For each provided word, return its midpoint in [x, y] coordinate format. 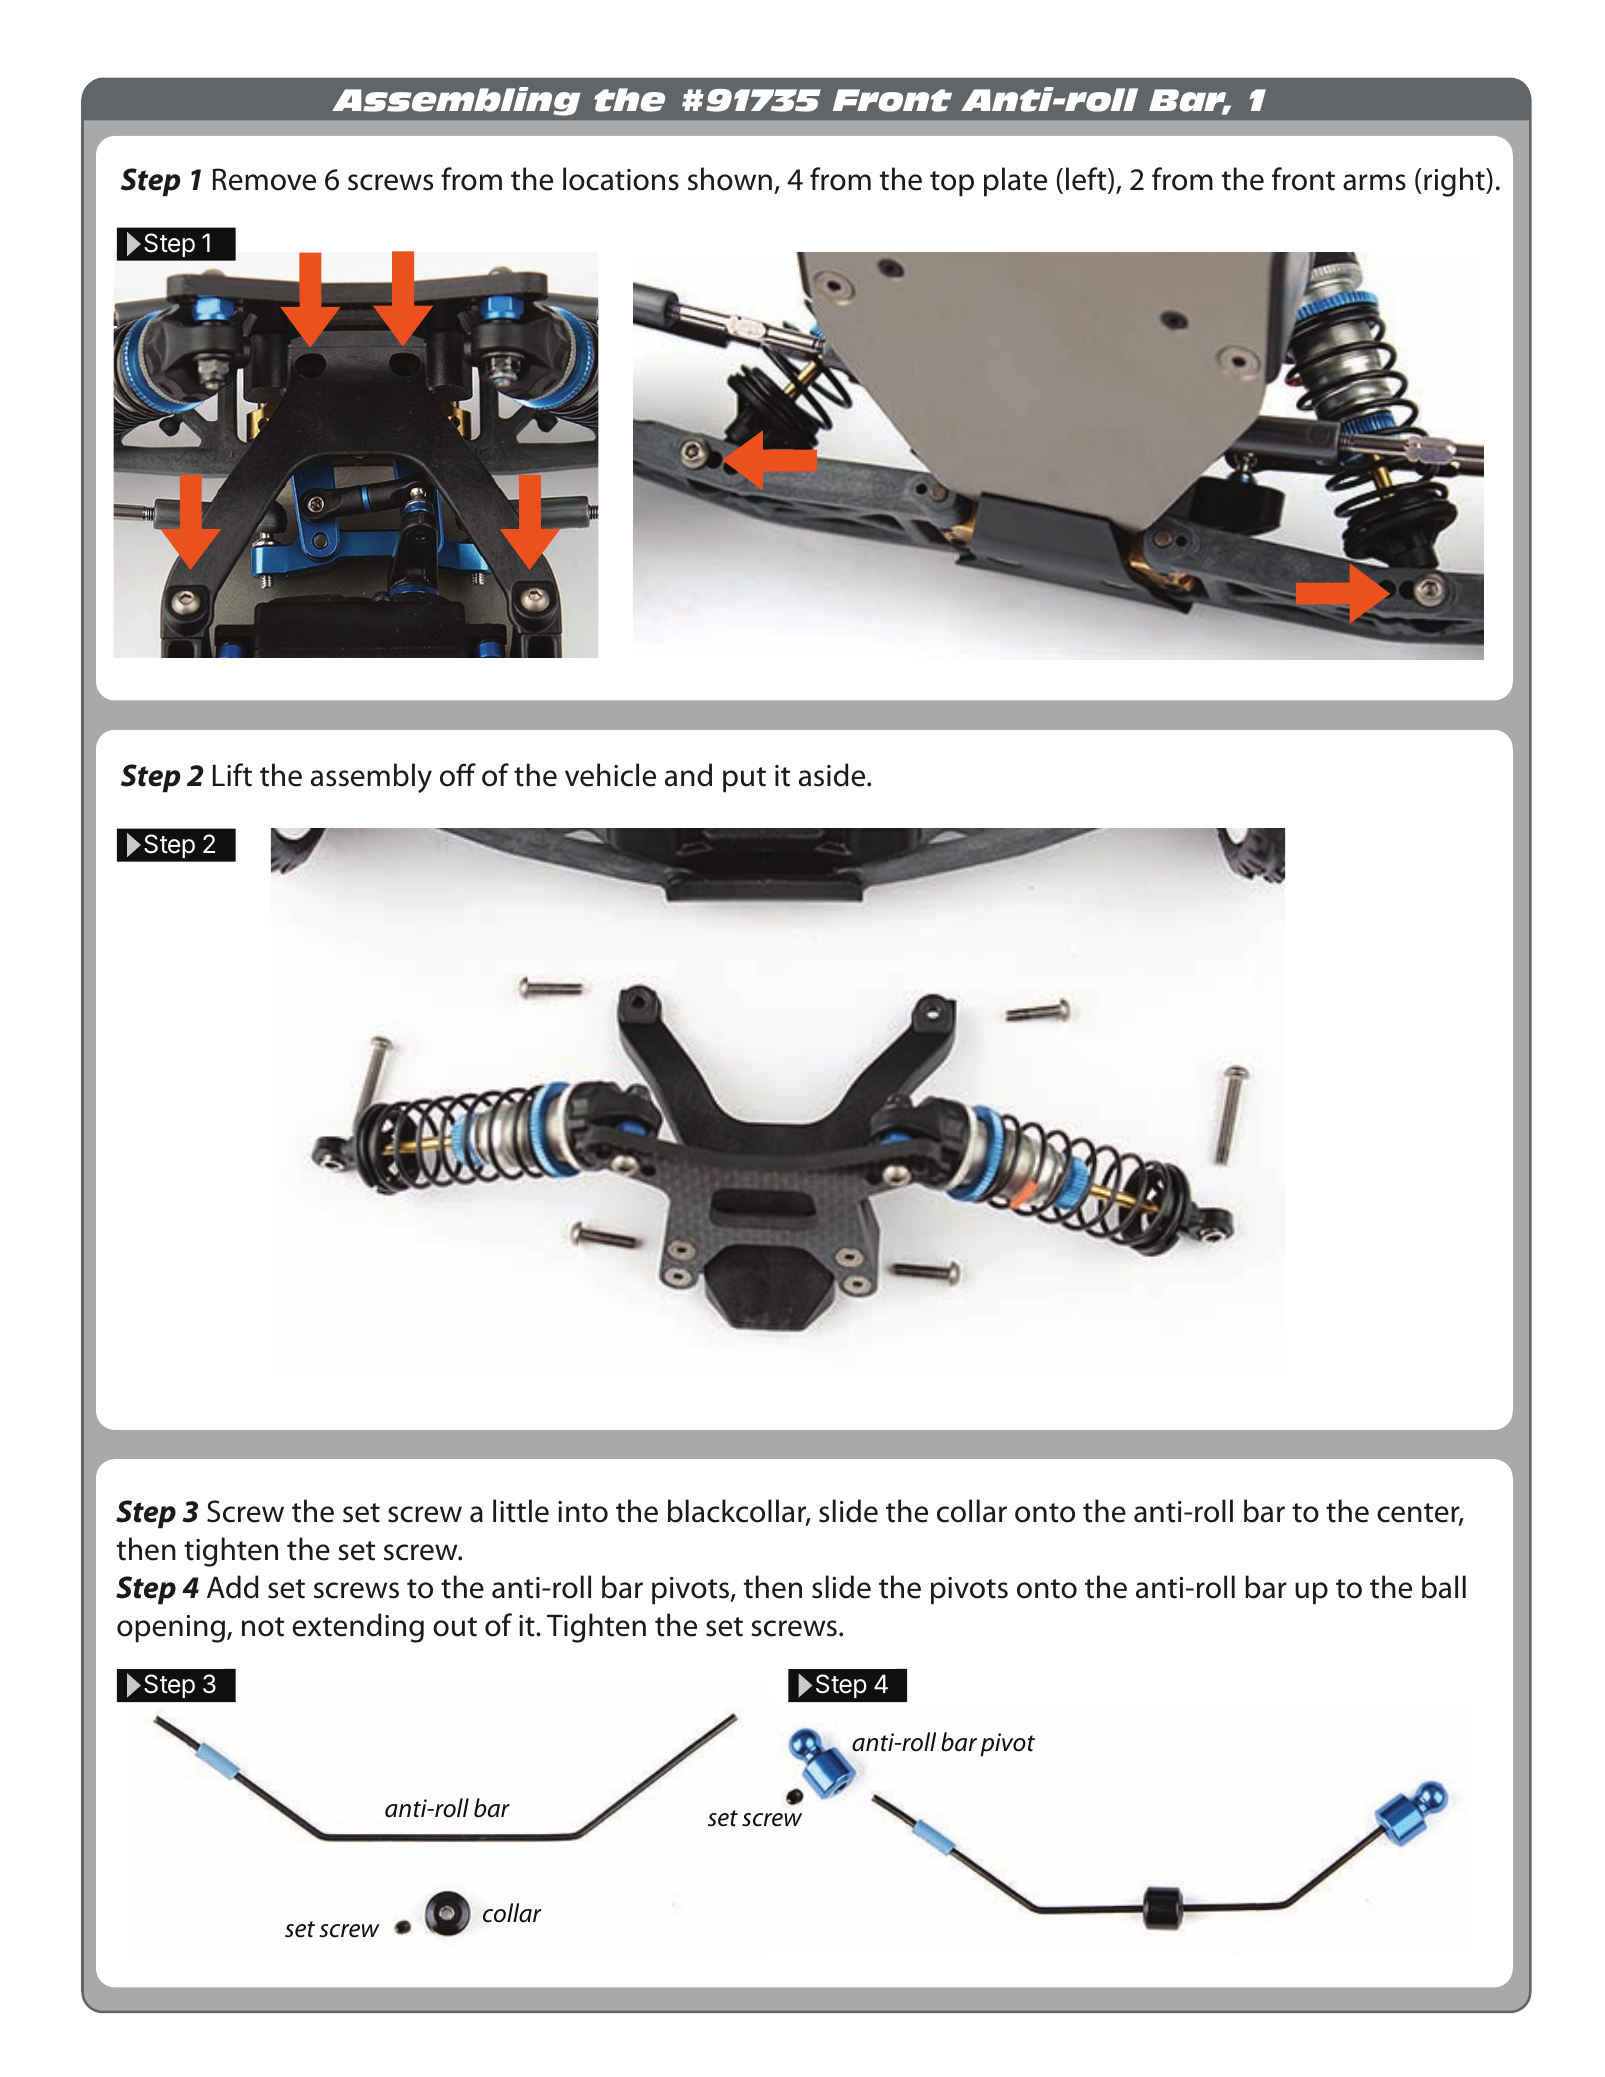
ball [1444, 1587]
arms [1374, 182]
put [744, 780]
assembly [371, 778]
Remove [264, 179]
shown [730, 179]
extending [358, 1628]
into [583, 1512]
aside [833, 775]
